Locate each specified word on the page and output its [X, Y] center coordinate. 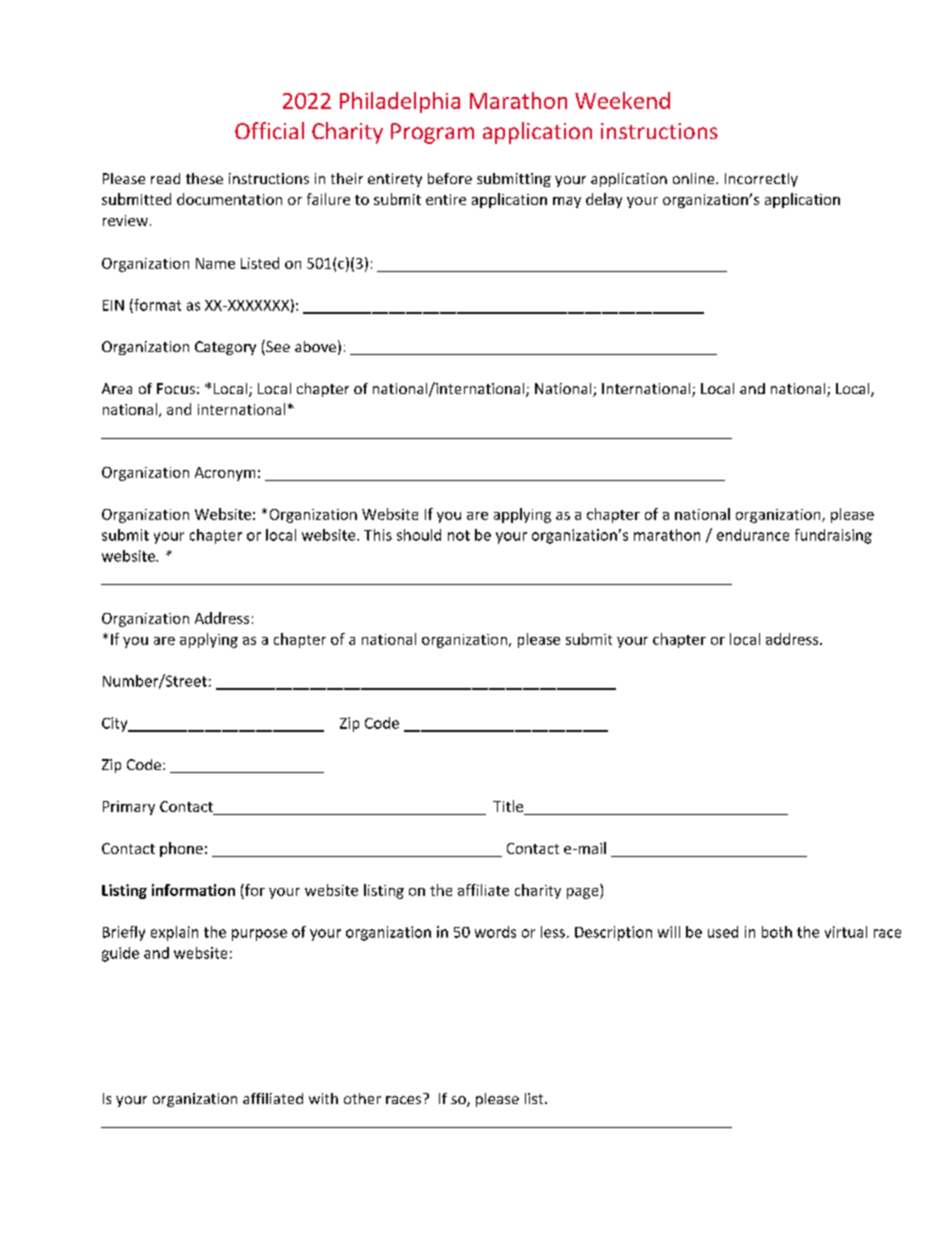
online [695, 178]
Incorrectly [761, 180]
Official [269, 130]
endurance [753, 535]
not [459, 535]
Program [432, 133]
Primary [129, 808]
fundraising [833, 536]
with [323, 1098]
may [567, 202]
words [495, 932]
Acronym [225, 474]
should [419, 535]
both [777, 932]
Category [225, 348]
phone [181, 849]
